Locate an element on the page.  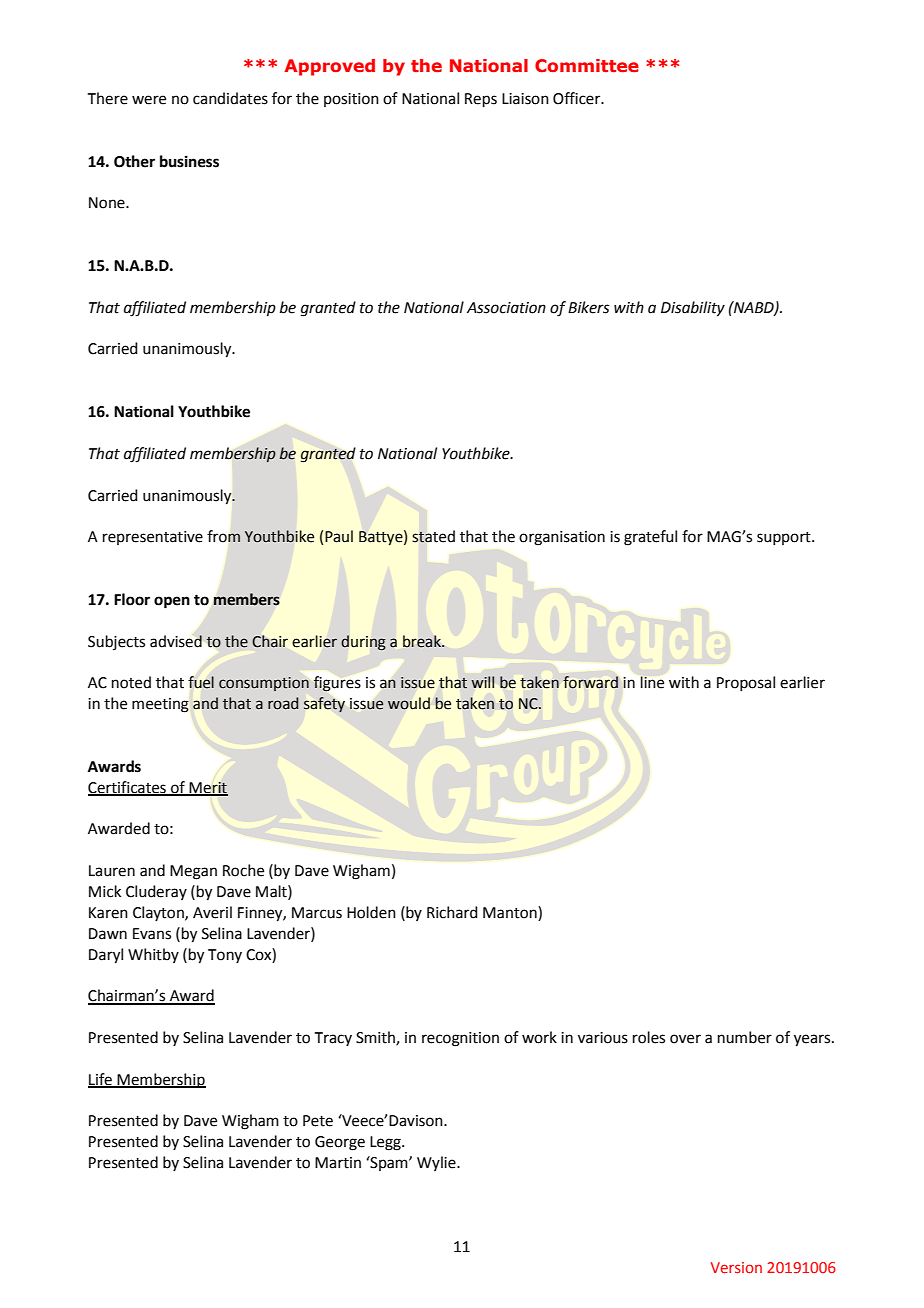
Martin is located at coordinates (338, 1163).
